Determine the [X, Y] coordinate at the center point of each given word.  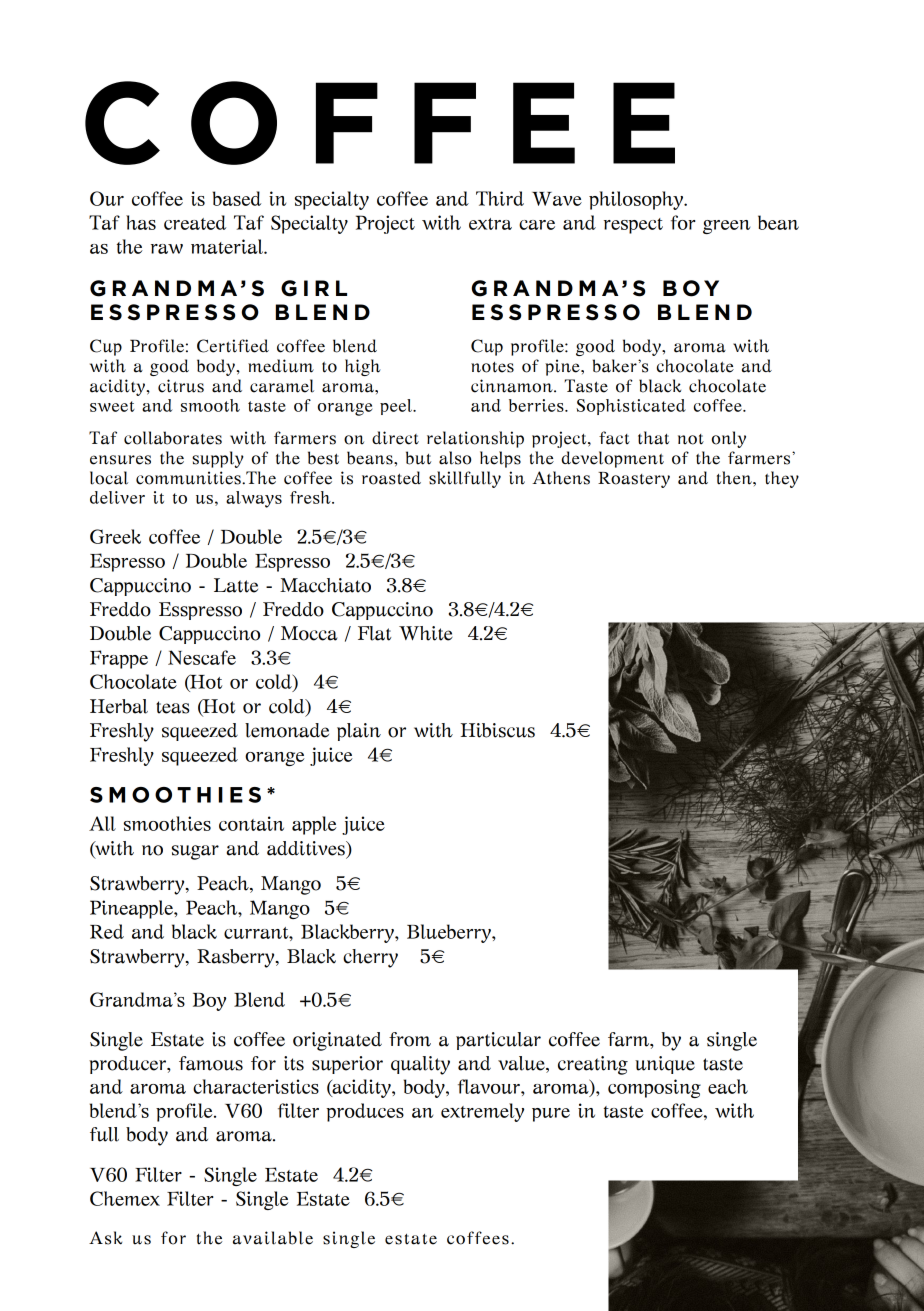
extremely [482, 1112]
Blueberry [450, 933]
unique [665, 1065]
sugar [195, 852]
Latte [236, 585]
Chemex [125, 1198]
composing [654, 1088]
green [726, 227]
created [195, 222]
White [426, 633]
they [782, 479]
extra [490, 224]
